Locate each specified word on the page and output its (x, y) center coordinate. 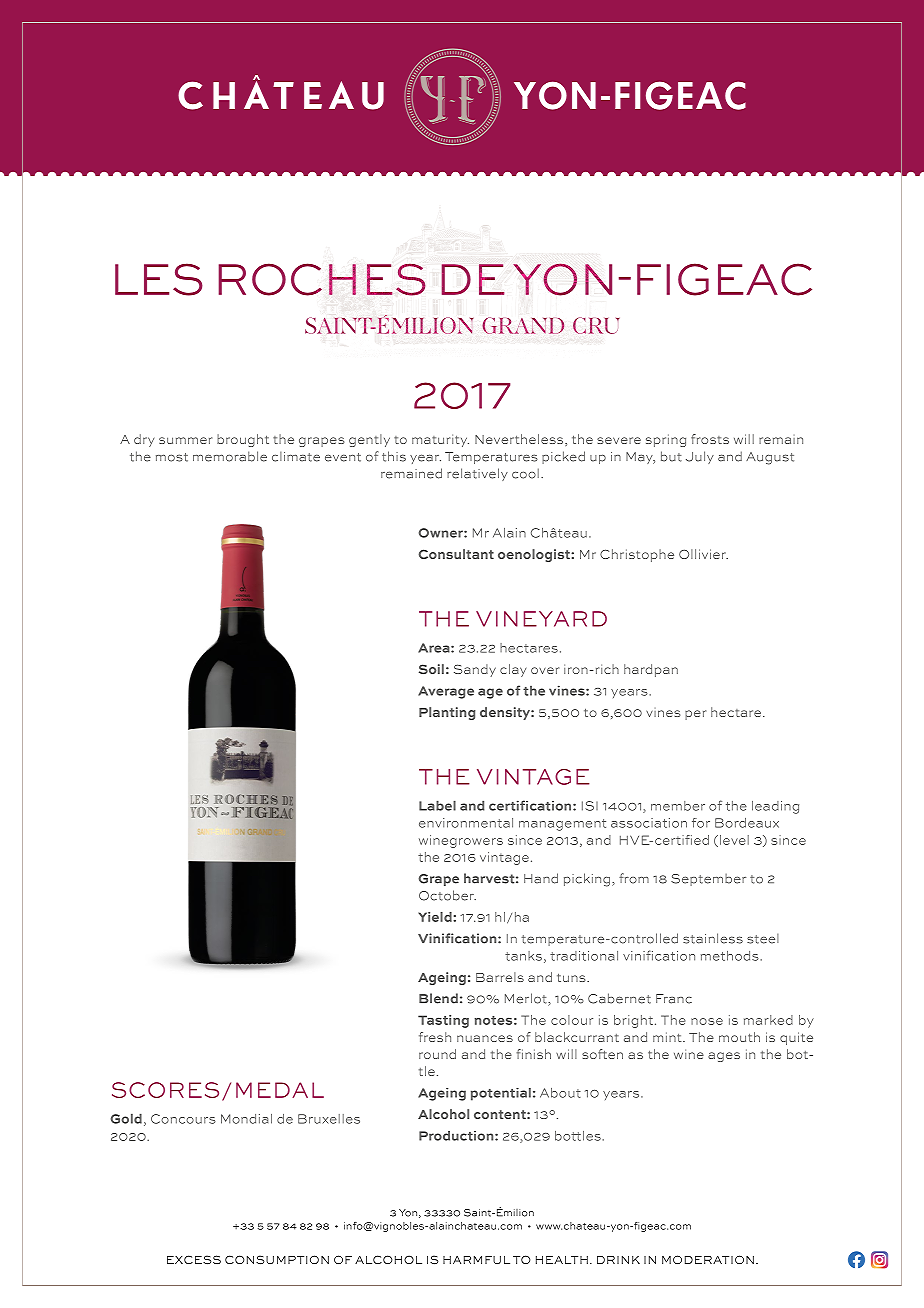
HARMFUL (476, 1260)
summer (185, 440)
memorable (230, 456)
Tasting (443, 1021)
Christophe (637, 555)
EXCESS (194, 1259)
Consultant (456, 554)
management (562, 825)
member (678, 806)
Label (437, 805)
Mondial (246, 1119)
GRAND (523, 325)
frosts (710, 439)
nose (707, 1021)
